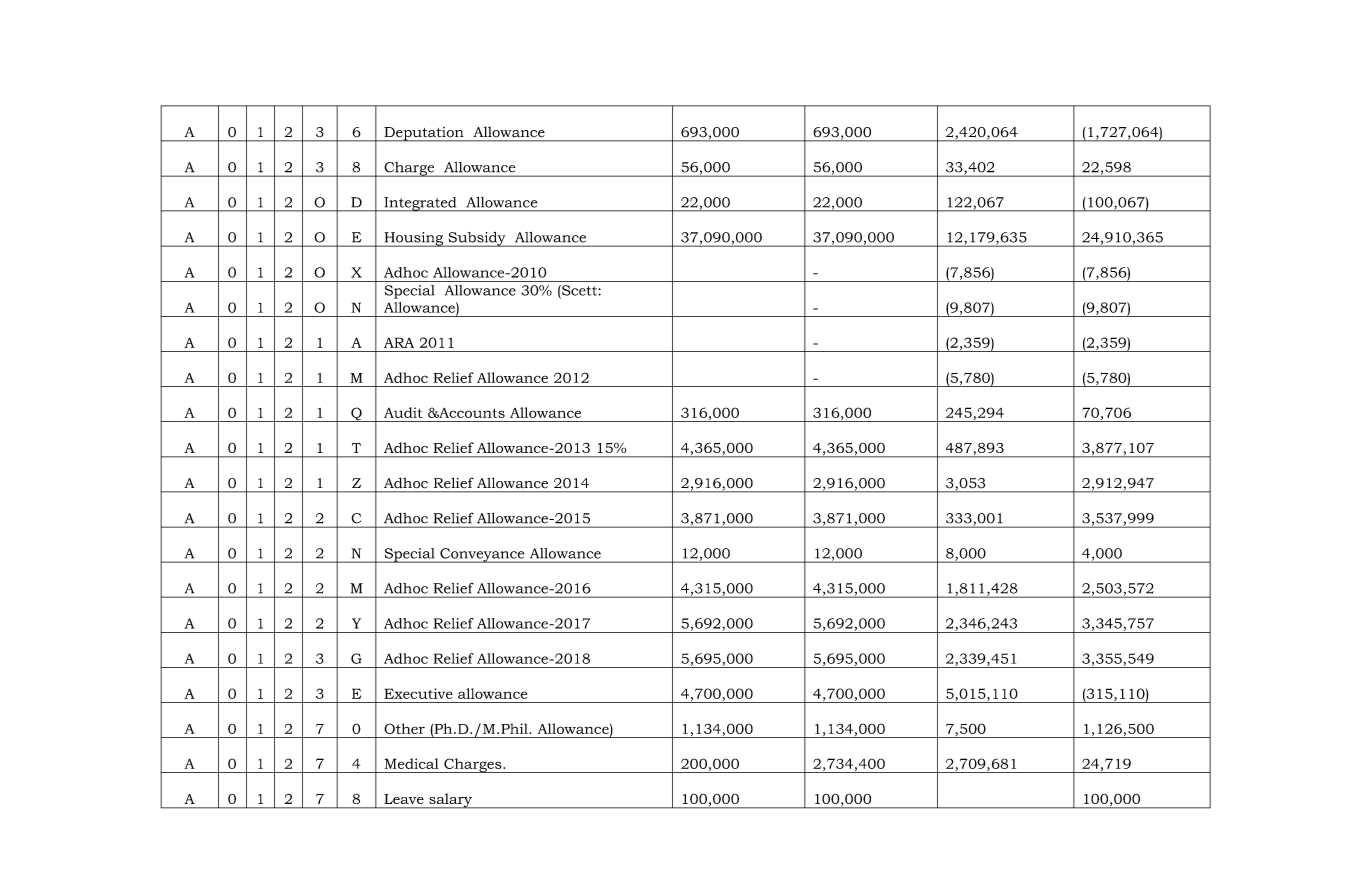  What do you see at coordinates (420, 204) in the screenshot?
I see `Integrated` at bounding box center [420, 204].
